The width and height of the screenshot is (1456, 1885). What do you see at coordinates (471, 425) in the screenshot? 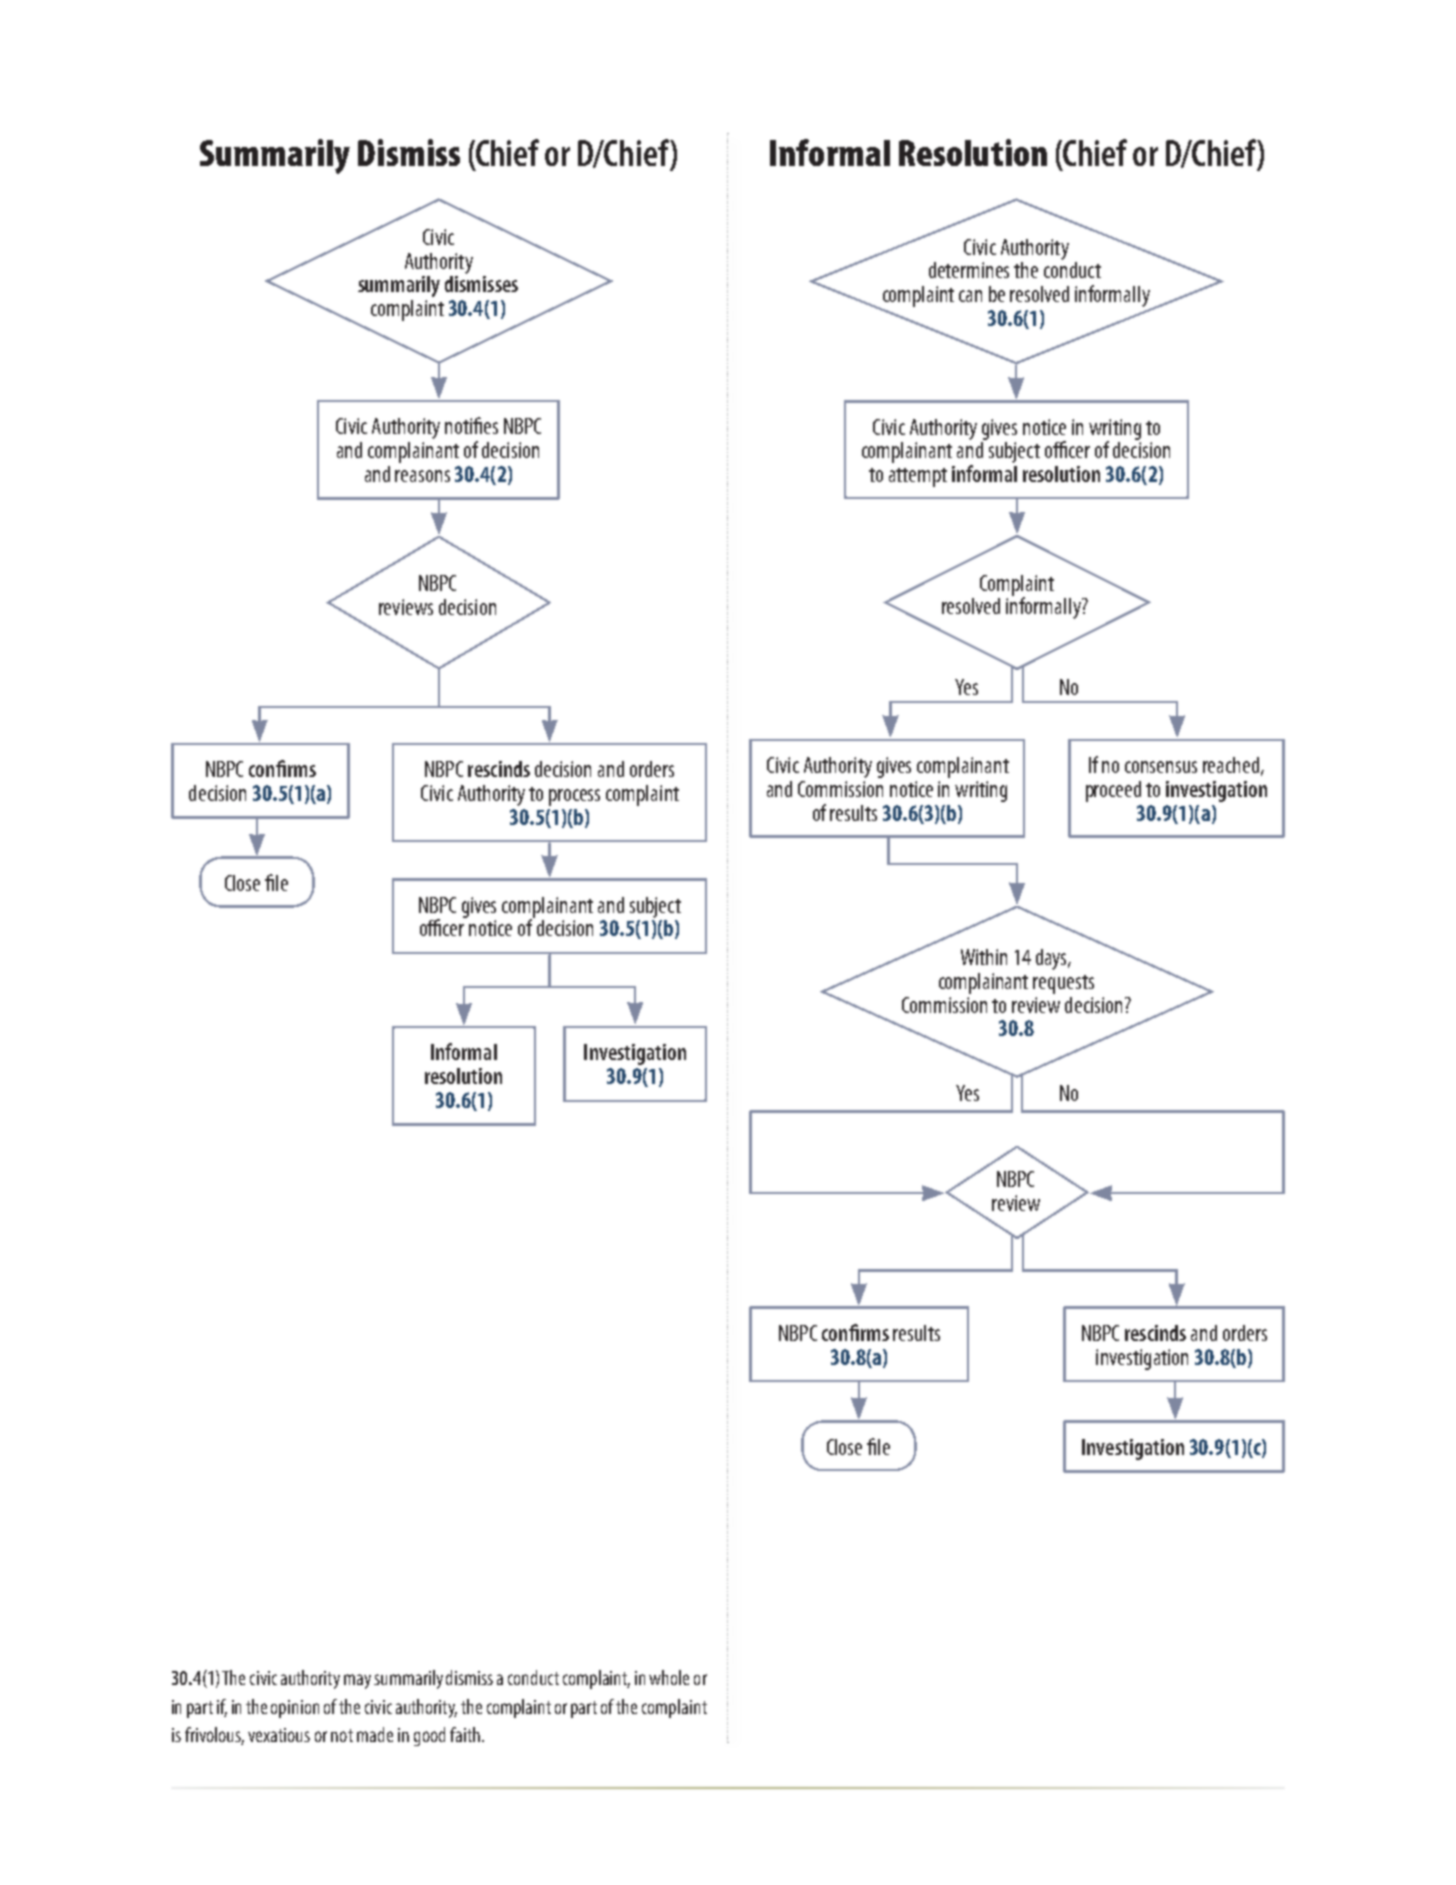
I see `notifies` at bounding box center [471, 425].
